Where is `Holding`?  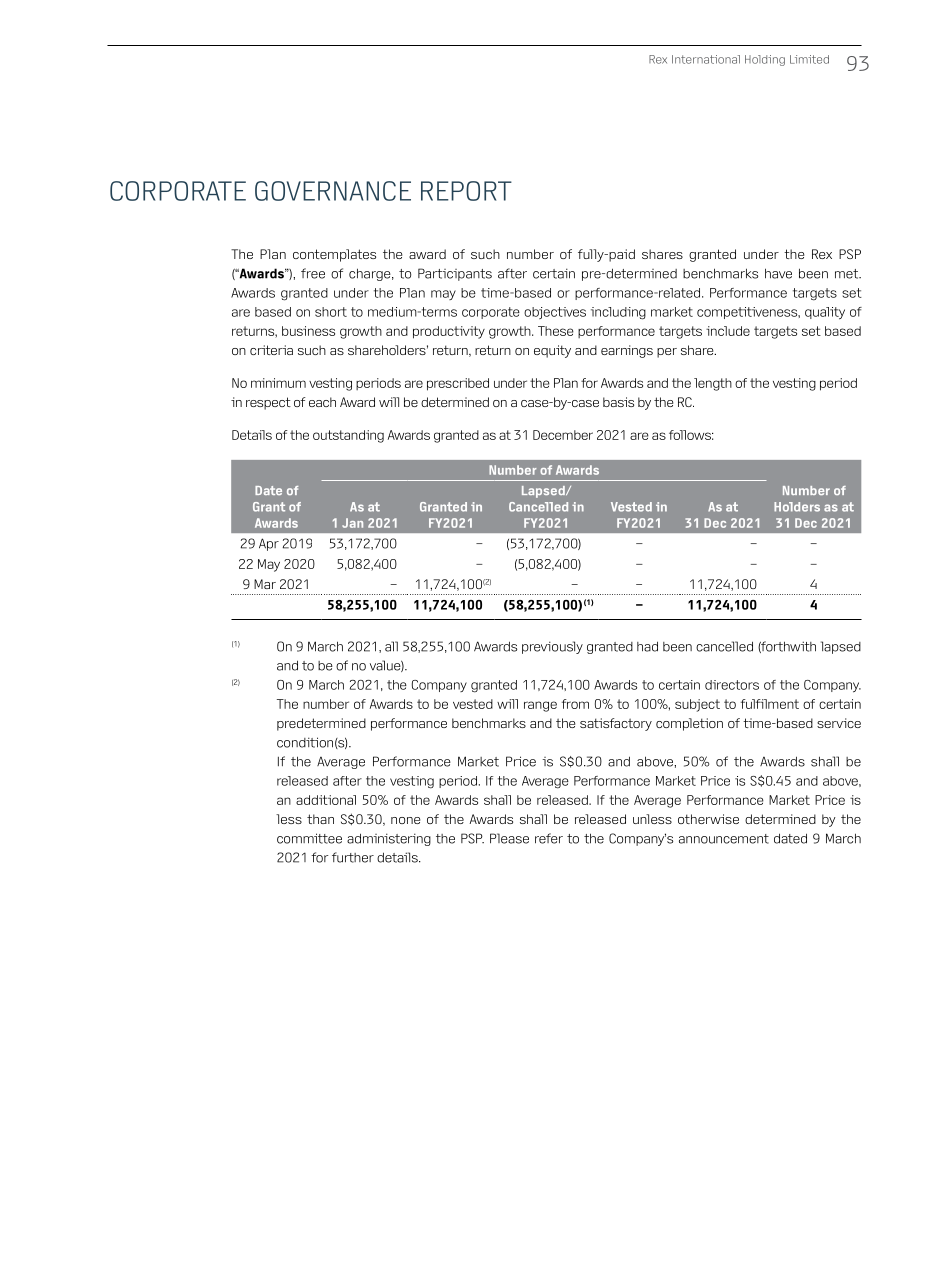
Holding is located at coordinates (765, 60).
